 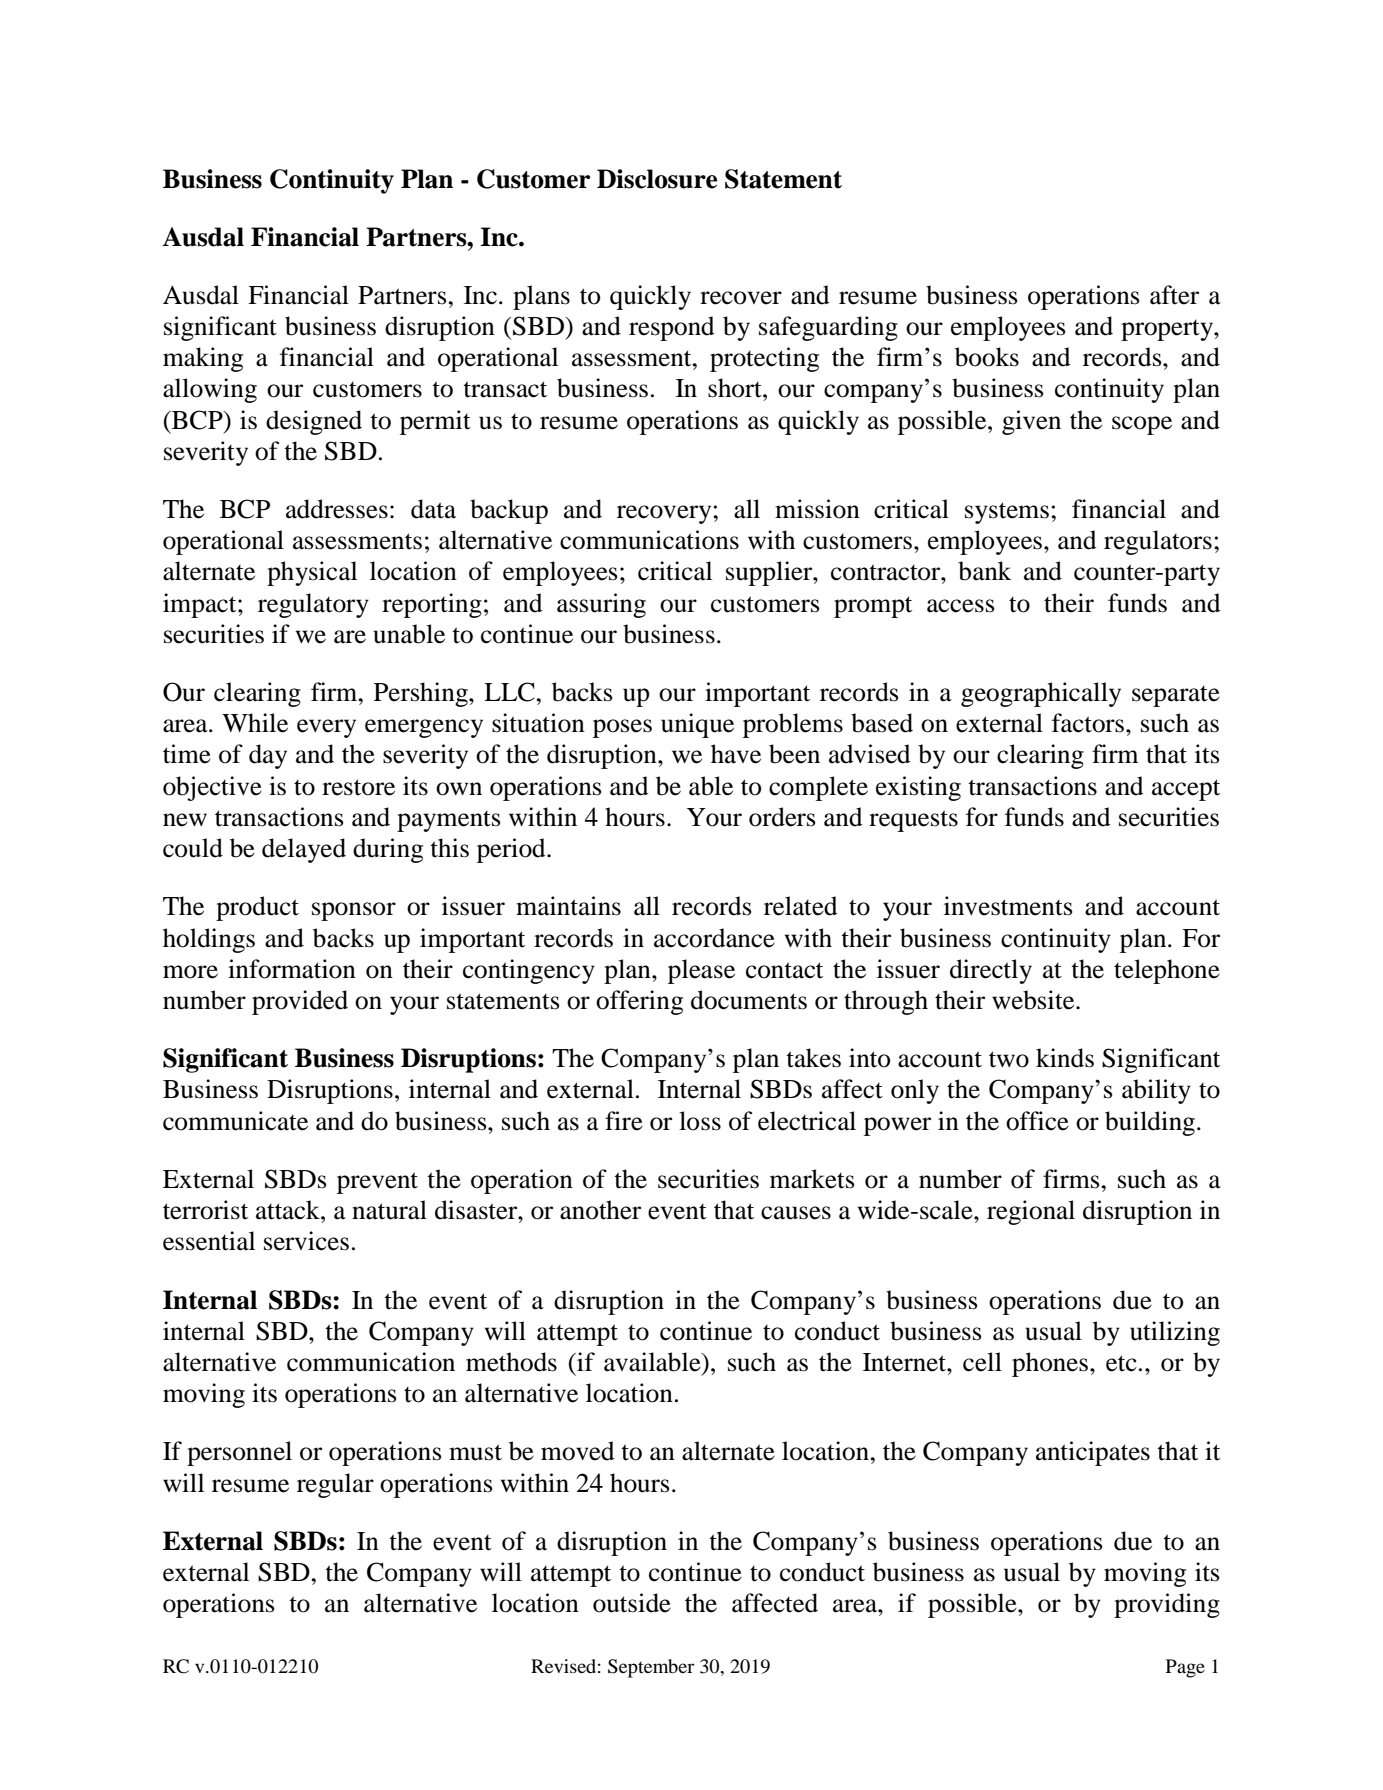 What do you see at coordinates (1174, 295) in the screenshot?
I see `after` at bounding box center [1174, 295].
